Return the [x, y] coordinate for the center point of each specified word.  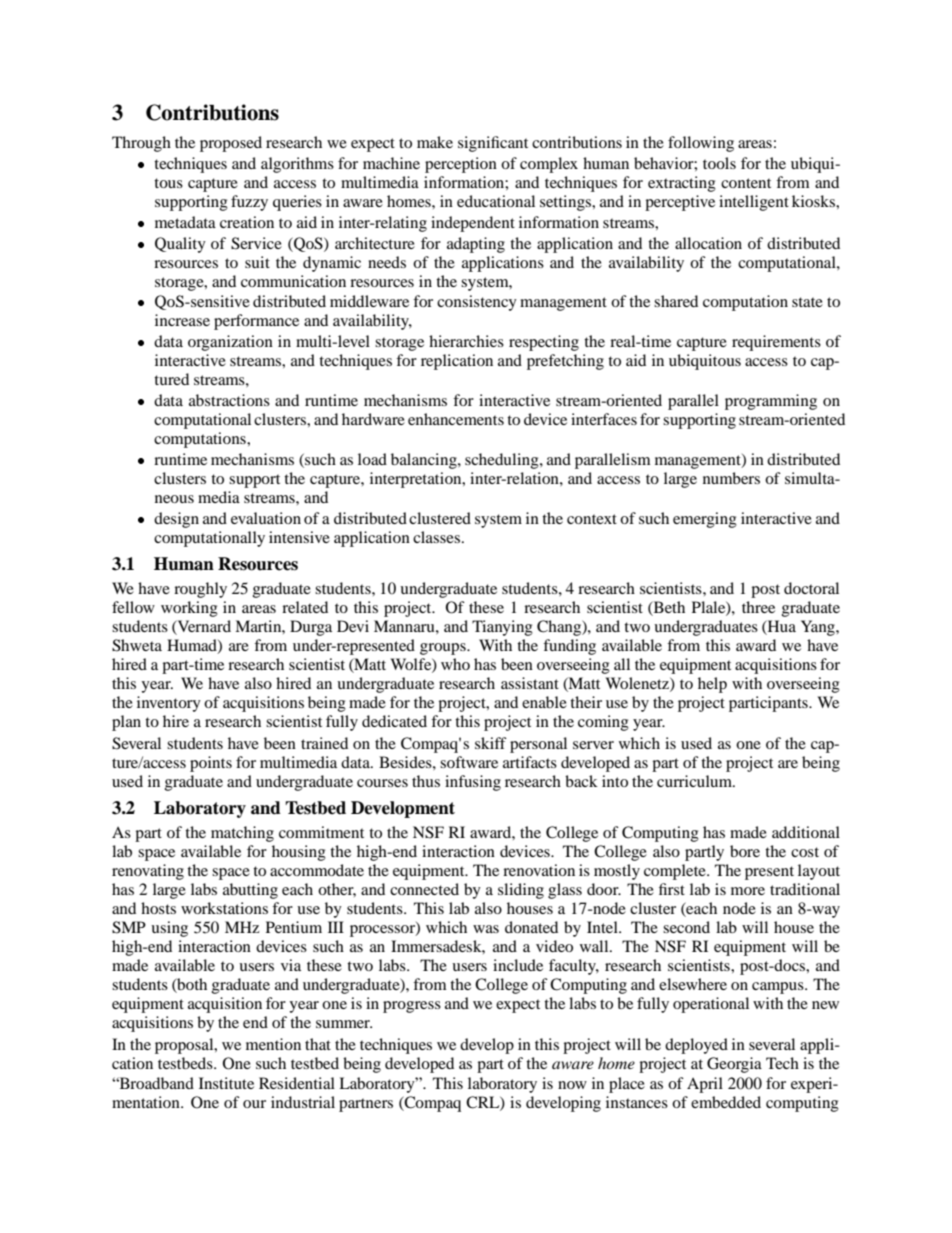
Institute [226, 1083]
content [746, 183]
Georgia [734, 1065]
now [572, 1085]
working [189, 609]
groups [444, 649]
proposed [231, 144]
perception [461, 165]
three [758, 607]
